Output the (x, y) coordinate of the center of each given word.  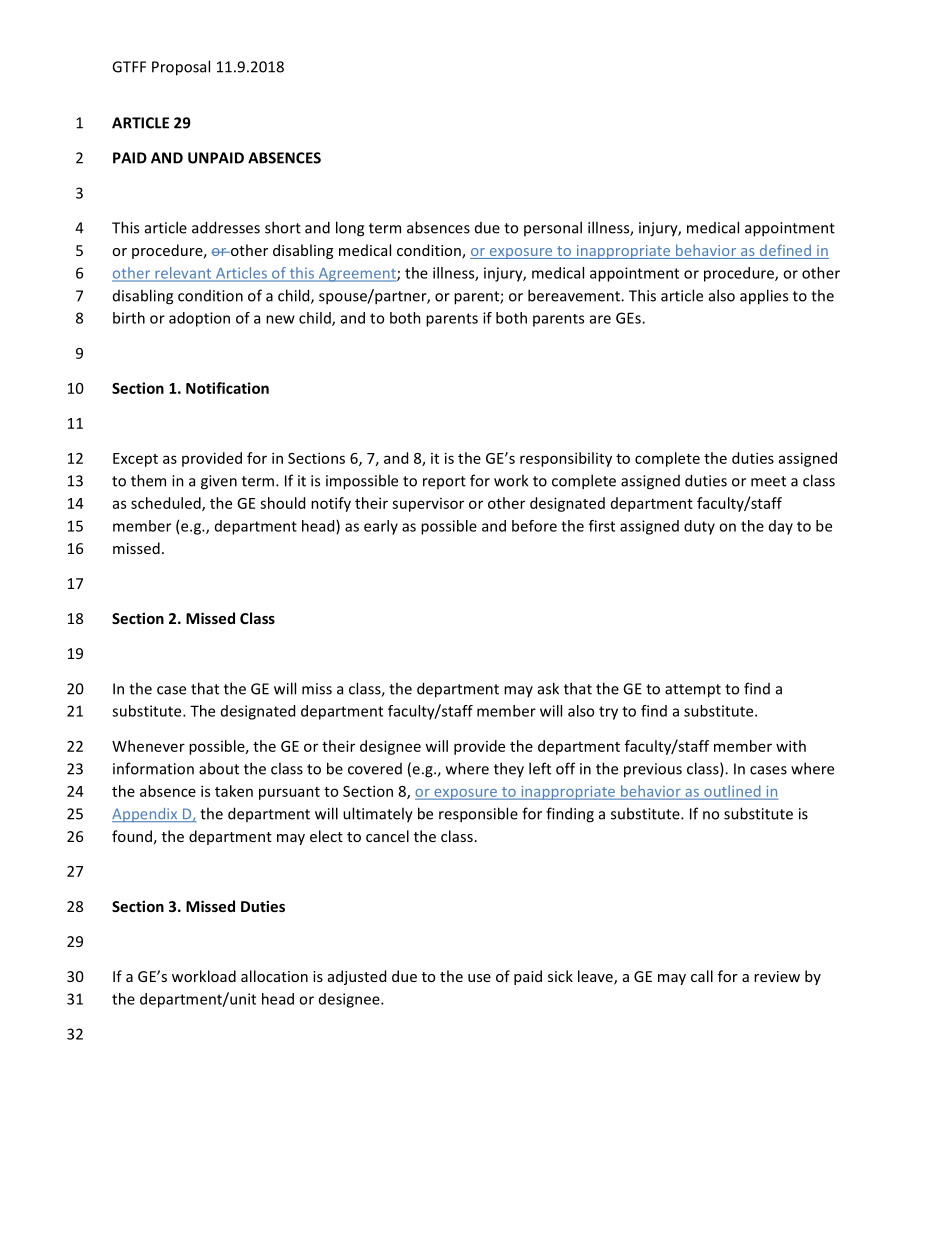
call (702, 976)
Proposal (181, 68)
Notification (227, 388)
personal (553, 228)
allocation (274, 976)
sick (560, 976)
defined (785, 251)
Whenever (148, 746)
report (444, 482)
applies (764, 297)
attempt (693, 691)
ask (548, 688)
